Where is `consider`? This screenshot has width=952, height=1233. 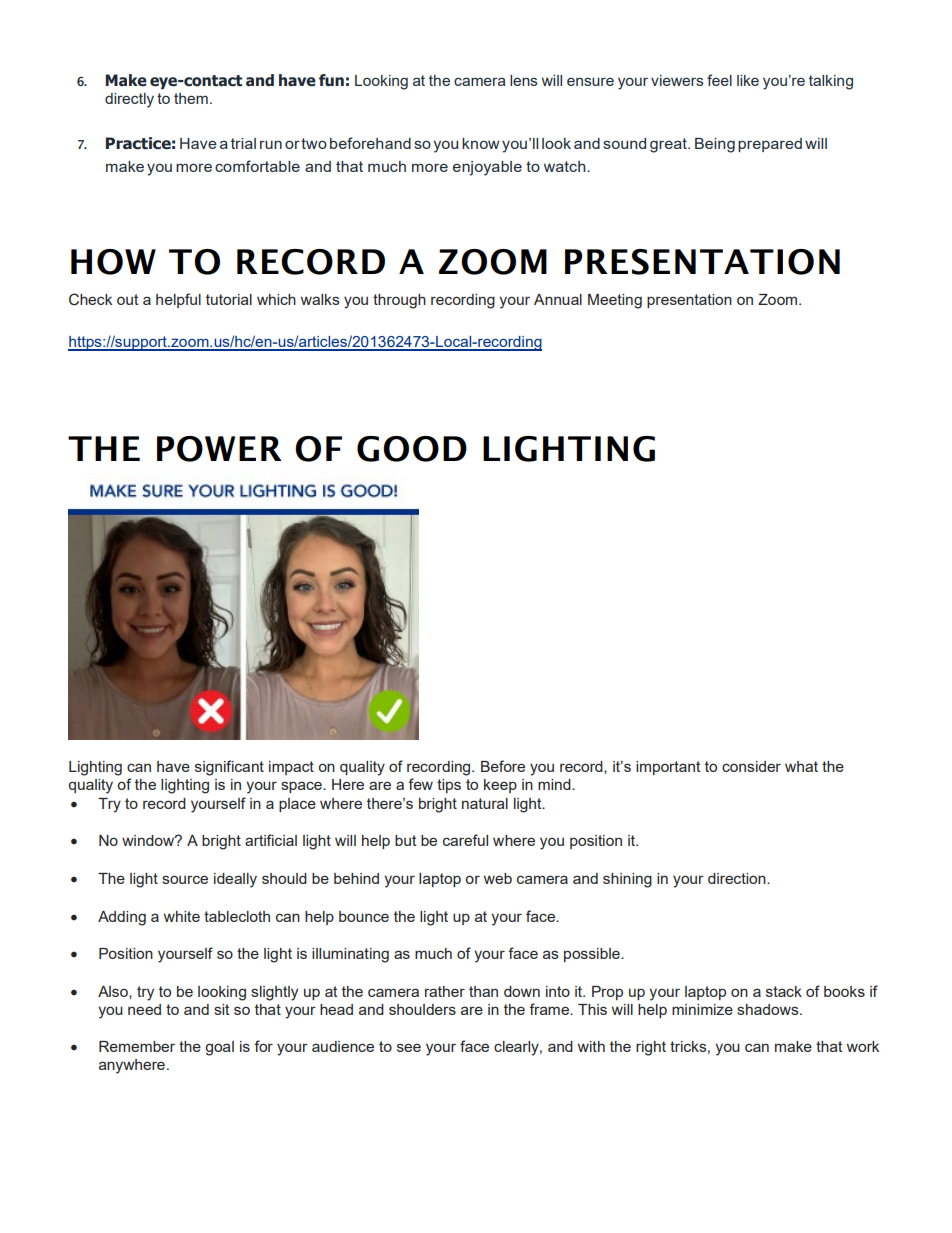
consider is located at coordinates (751, 766).
